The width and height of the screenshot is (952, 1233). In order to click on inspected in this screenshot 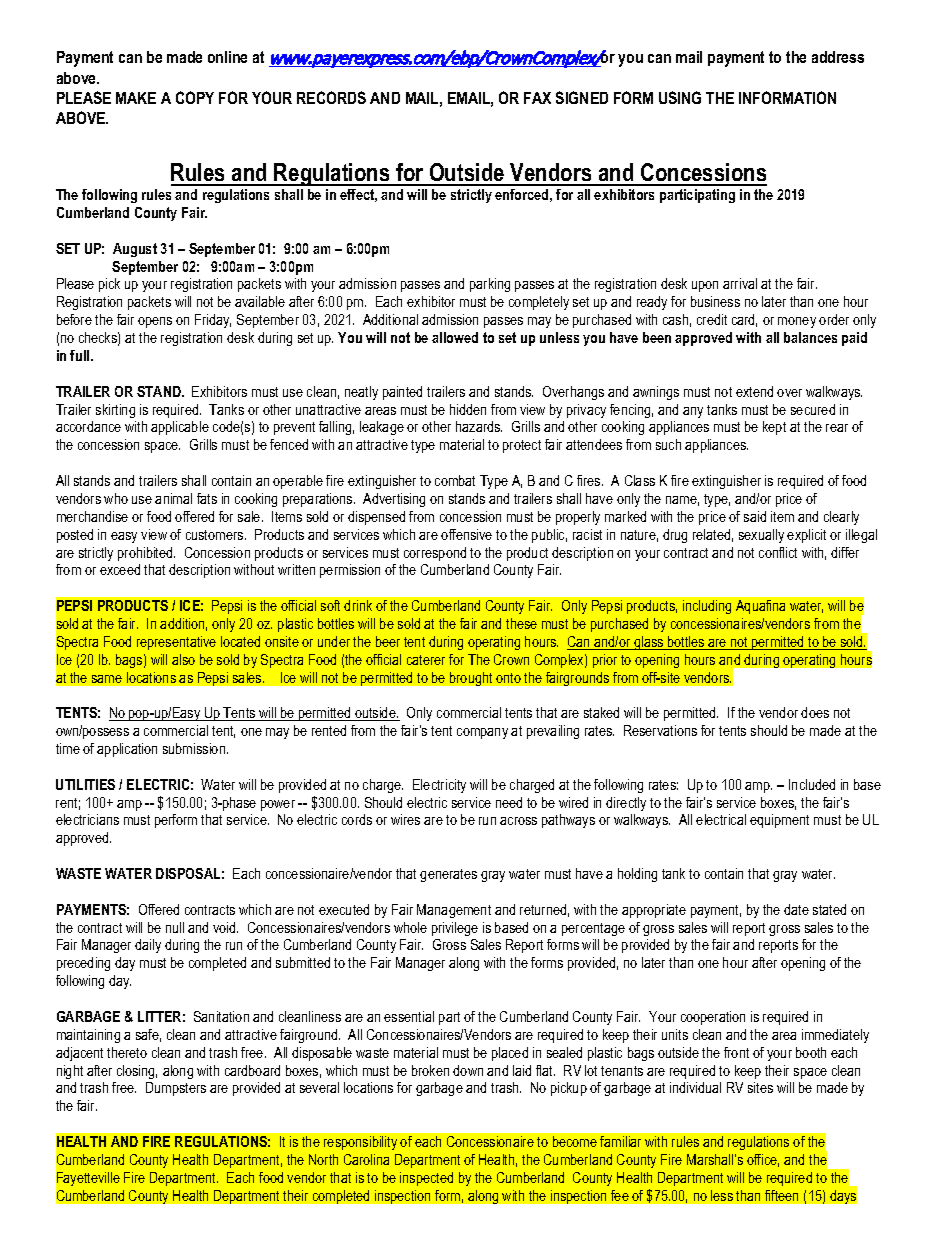, I will do `click(426, 1179)`.
